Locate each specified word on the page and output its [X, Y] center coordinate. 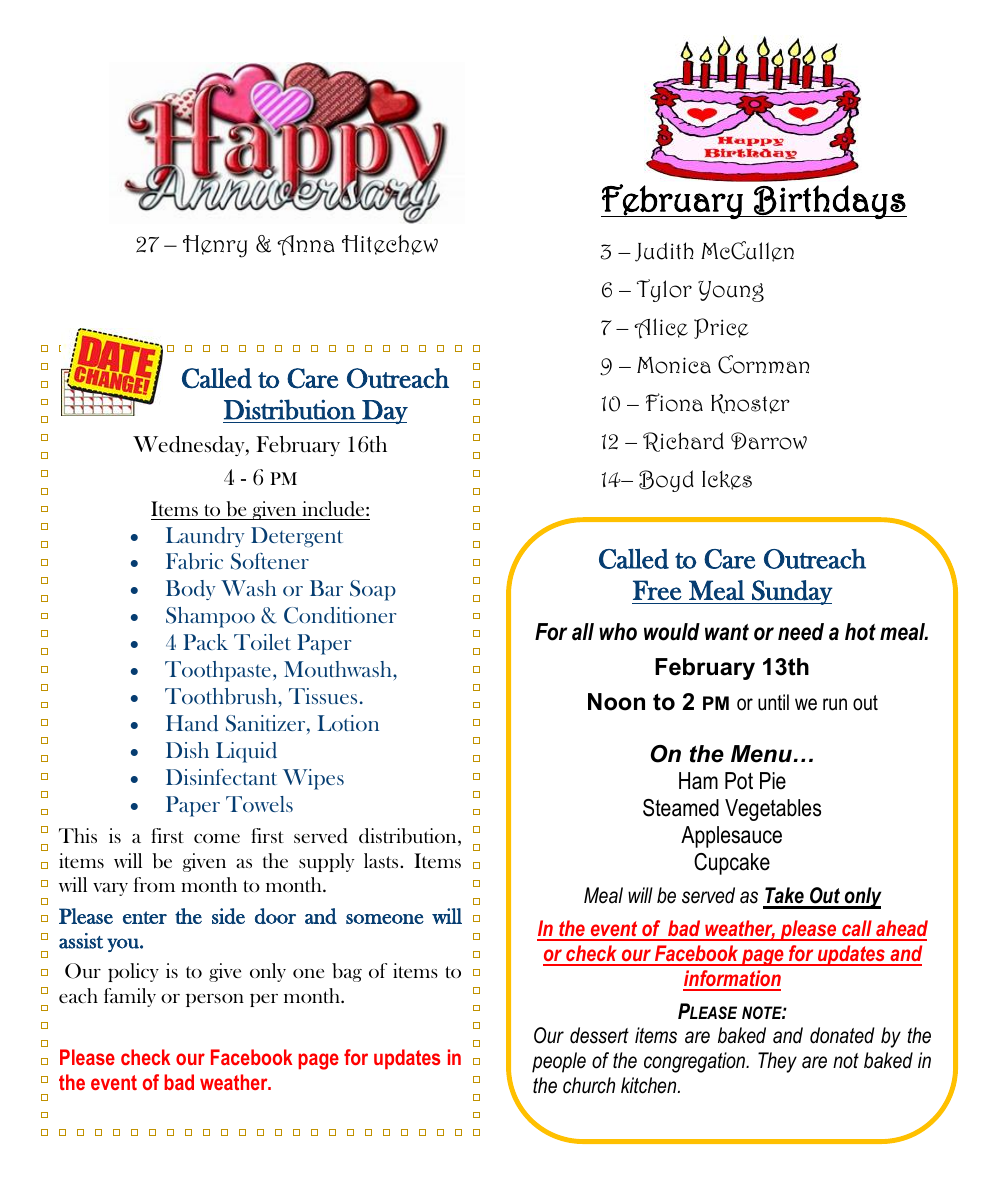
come [217, 838]
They [777, 1062]
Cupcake [732, 864]
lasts [382, 860]
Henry [215, 246]
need [801, 632]
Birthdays [829, 202]
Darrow [769, 441]
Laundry [205, 537]
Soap [373, 590]
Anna [306, 245]
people [559, 1062]
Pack [205, 642]
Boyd [666, 481]
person [215, 1000]
